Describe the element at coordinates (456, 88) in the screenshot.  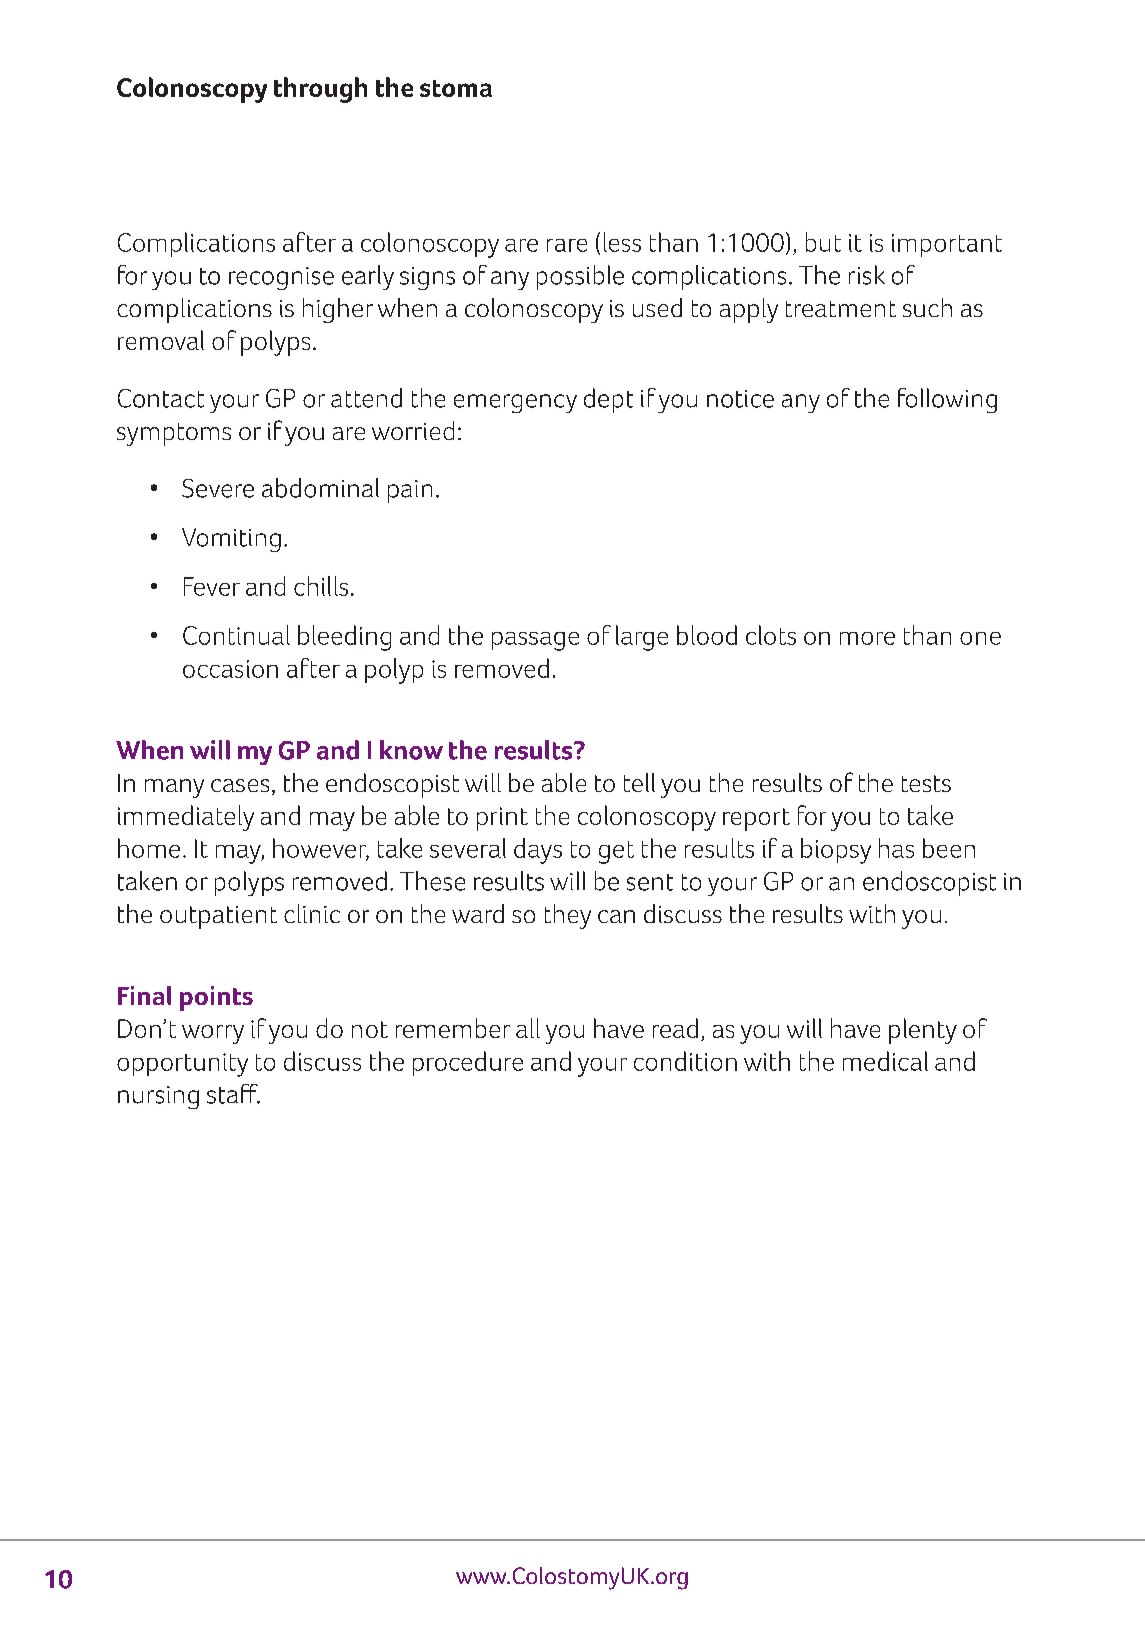
I see `stoma` at that location.
